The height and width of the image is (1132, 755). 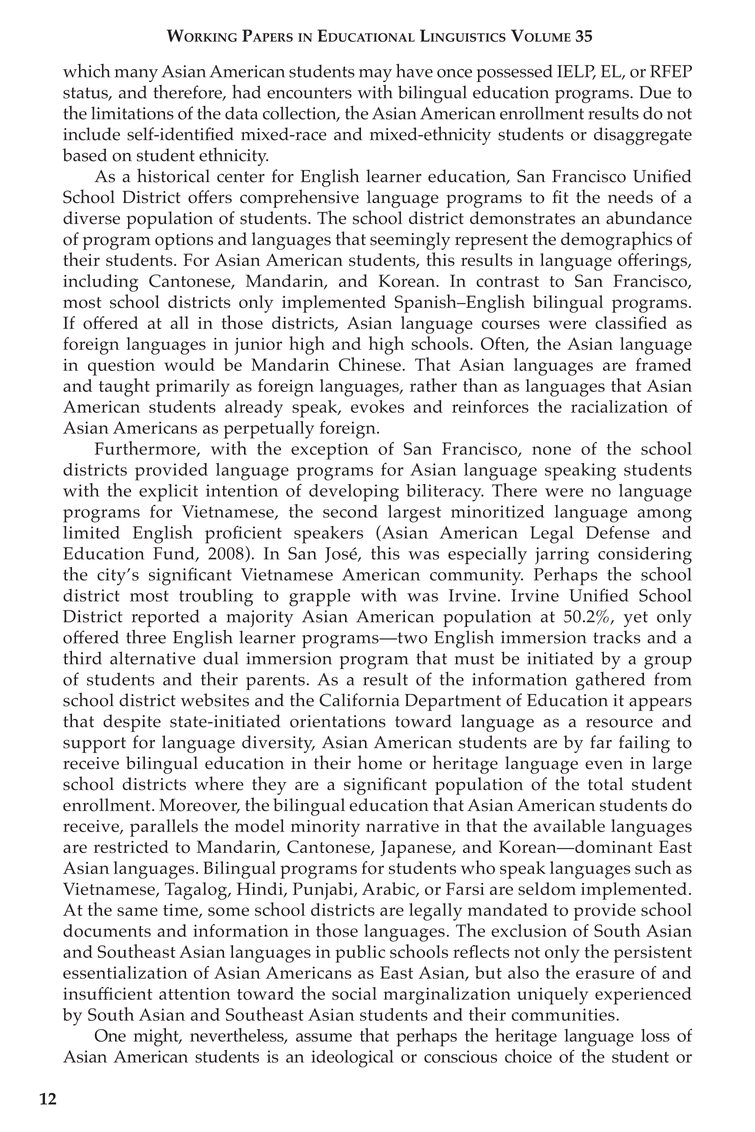 What do you see at coordinates (352, 1059) in the image?
I see `ideological` at bounding box center [352, 1059].
